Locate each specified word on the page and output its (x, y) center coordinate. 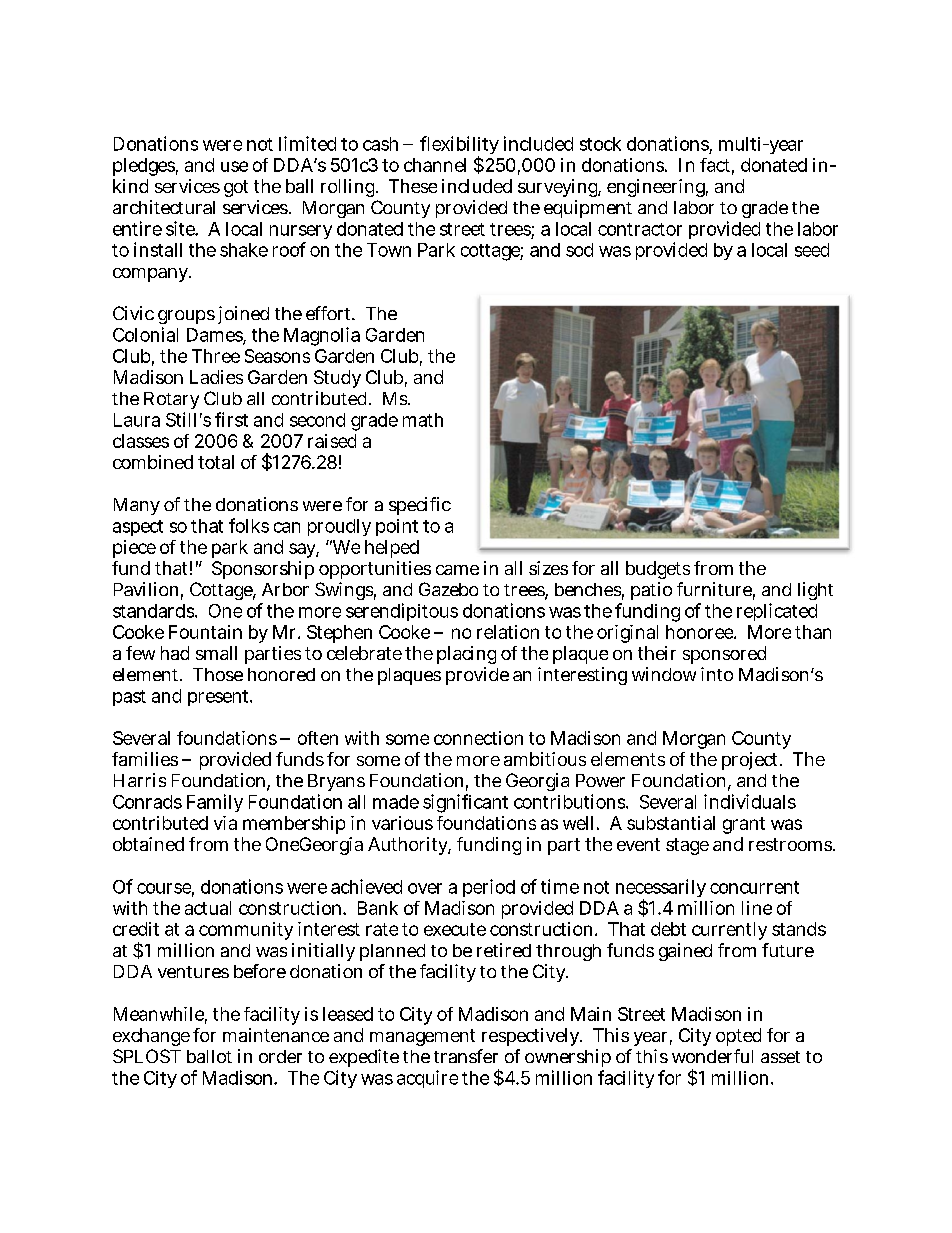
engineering (657, 188)
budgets (658, 570)
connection (478, 738)
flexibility (459, 147)
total (216, 462)
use (234, 166)
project (751, 761)
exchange (151, 1037)
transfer (466, 1056)
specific (420, 506)
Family (215, 803)
